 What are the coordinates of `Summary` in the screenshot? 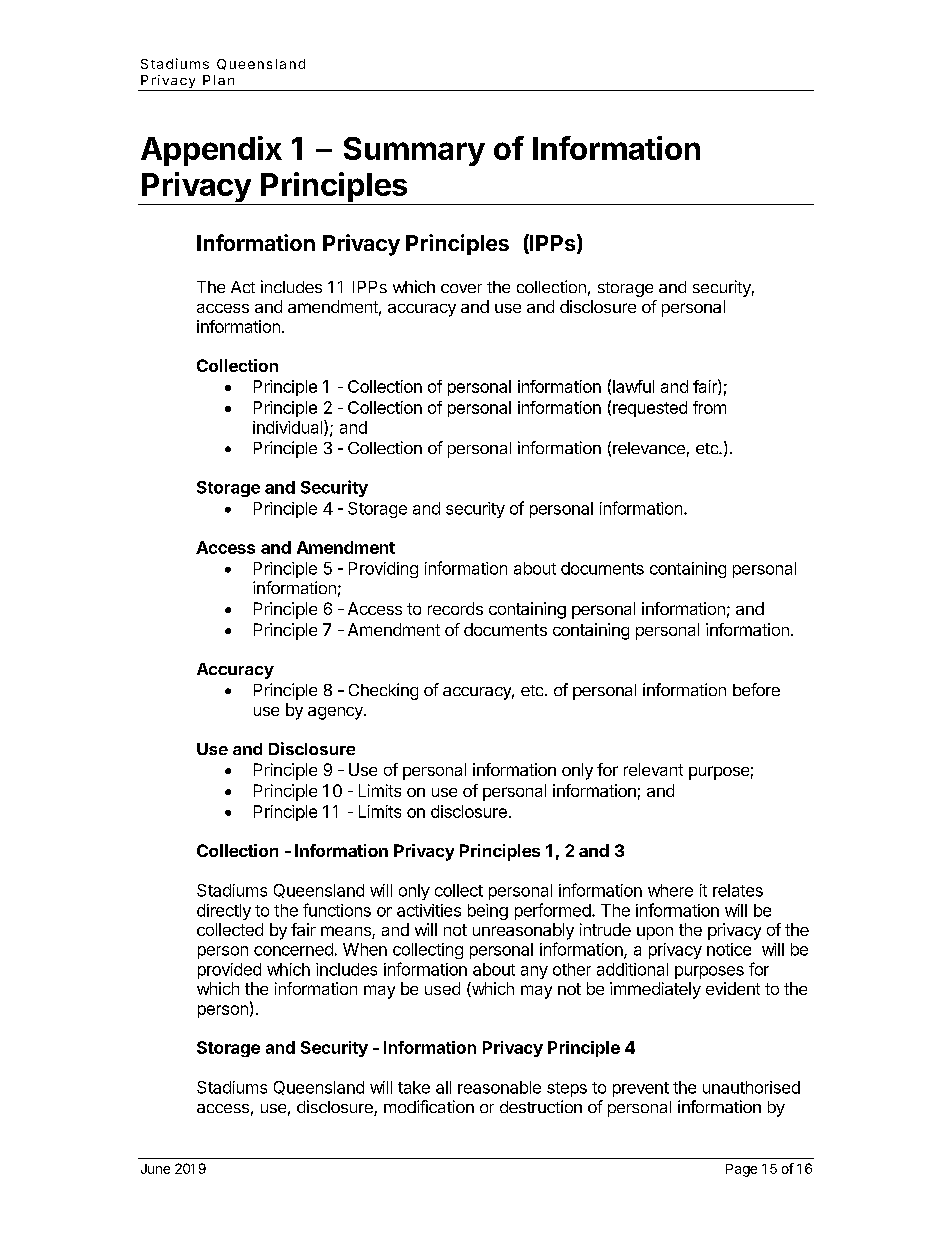 It's located at (414, 151).
